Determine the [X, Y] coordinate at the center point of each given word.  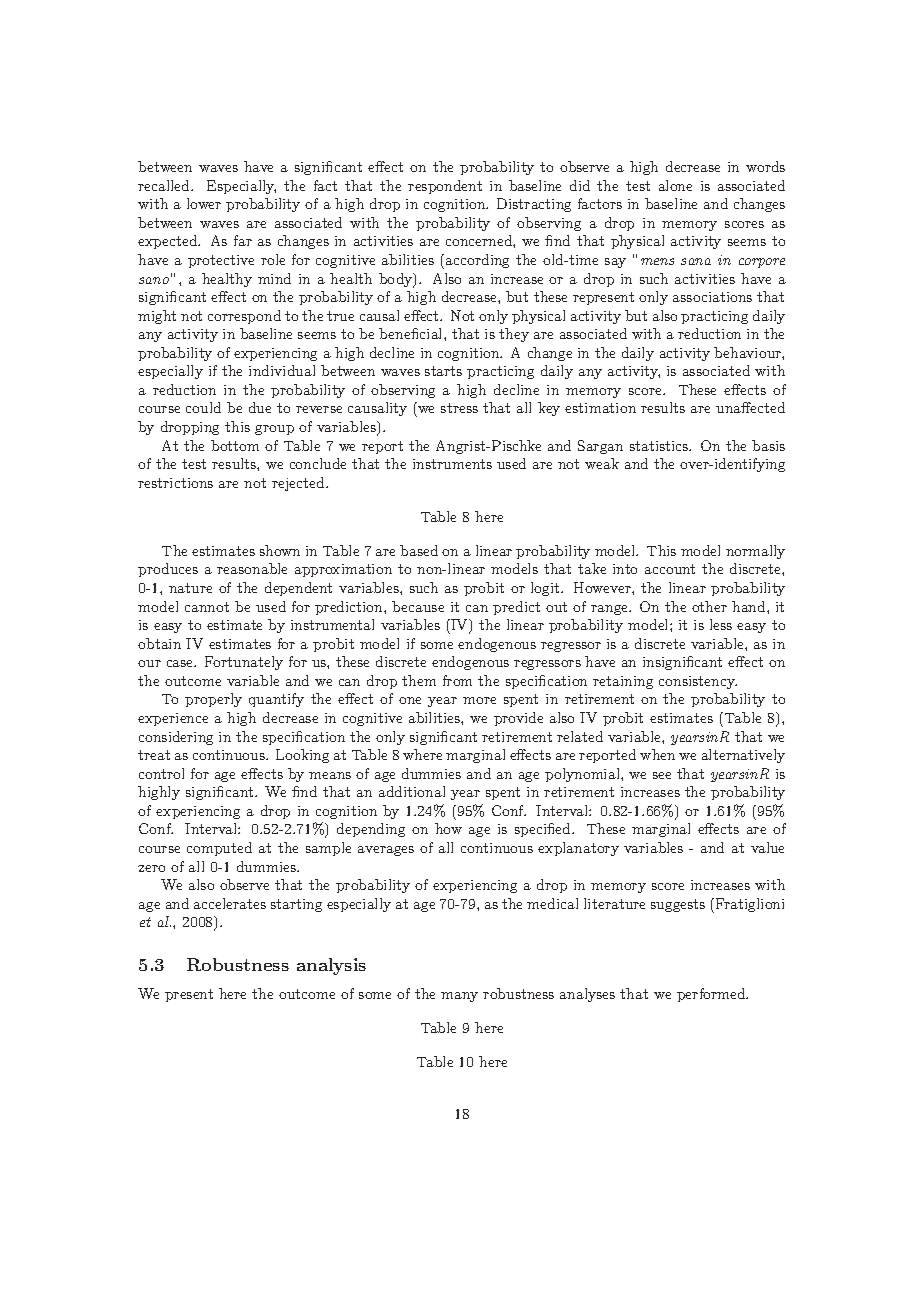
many [459, 997]
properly [213, 700]
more [479, 700]
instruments [452, 464]
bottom [235, 445]
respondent [445, 187]
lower [204, 203]
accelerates [230, 903]
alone [675, 185]
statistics [660, 446]
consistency [698, 682]
